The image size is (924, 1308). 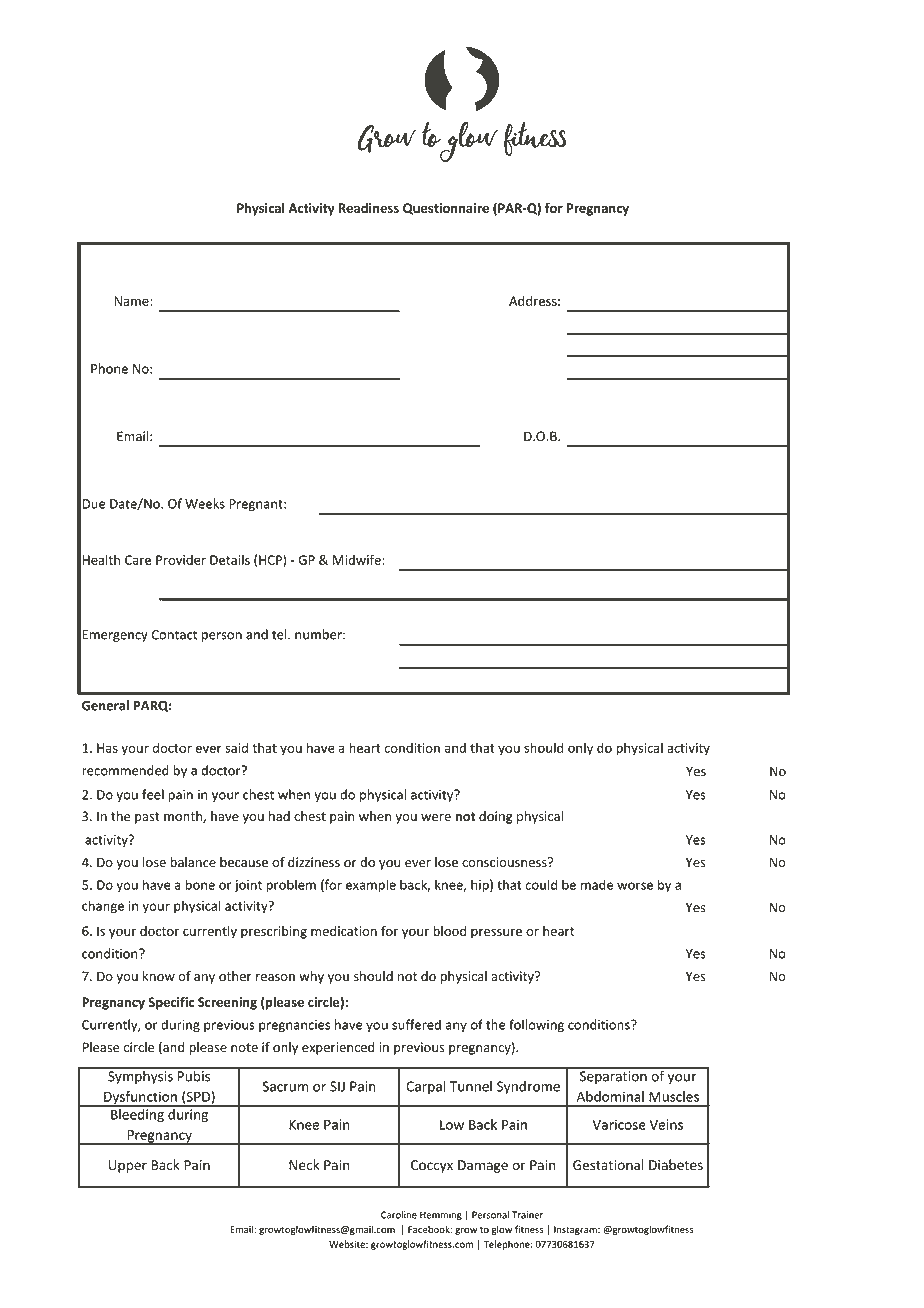 What do you see at coordinates (319, 634) in the screenshot?
I see `number` at bounding box center [319, 634].
